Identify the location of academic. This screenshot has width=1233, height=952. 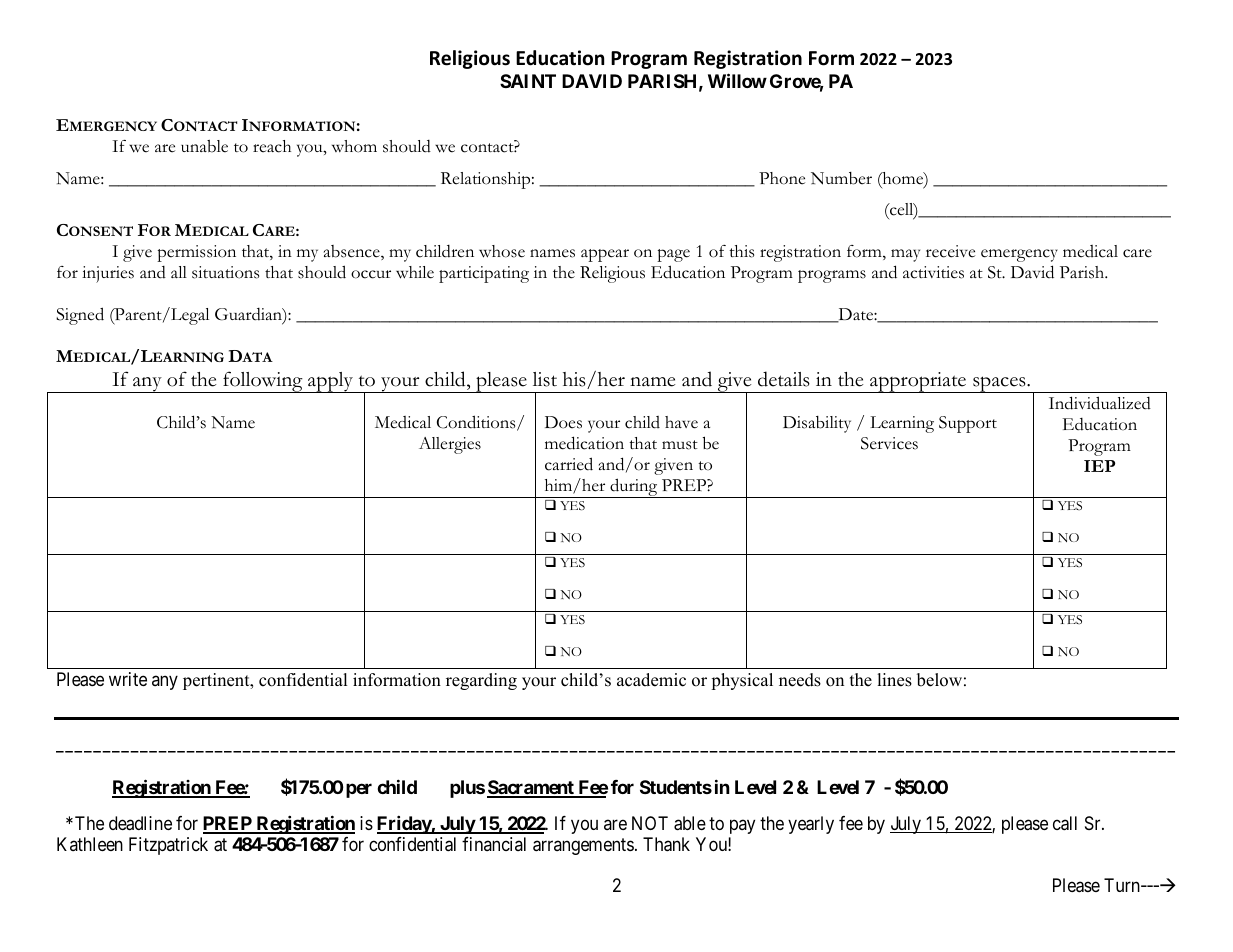
(651, 680).
